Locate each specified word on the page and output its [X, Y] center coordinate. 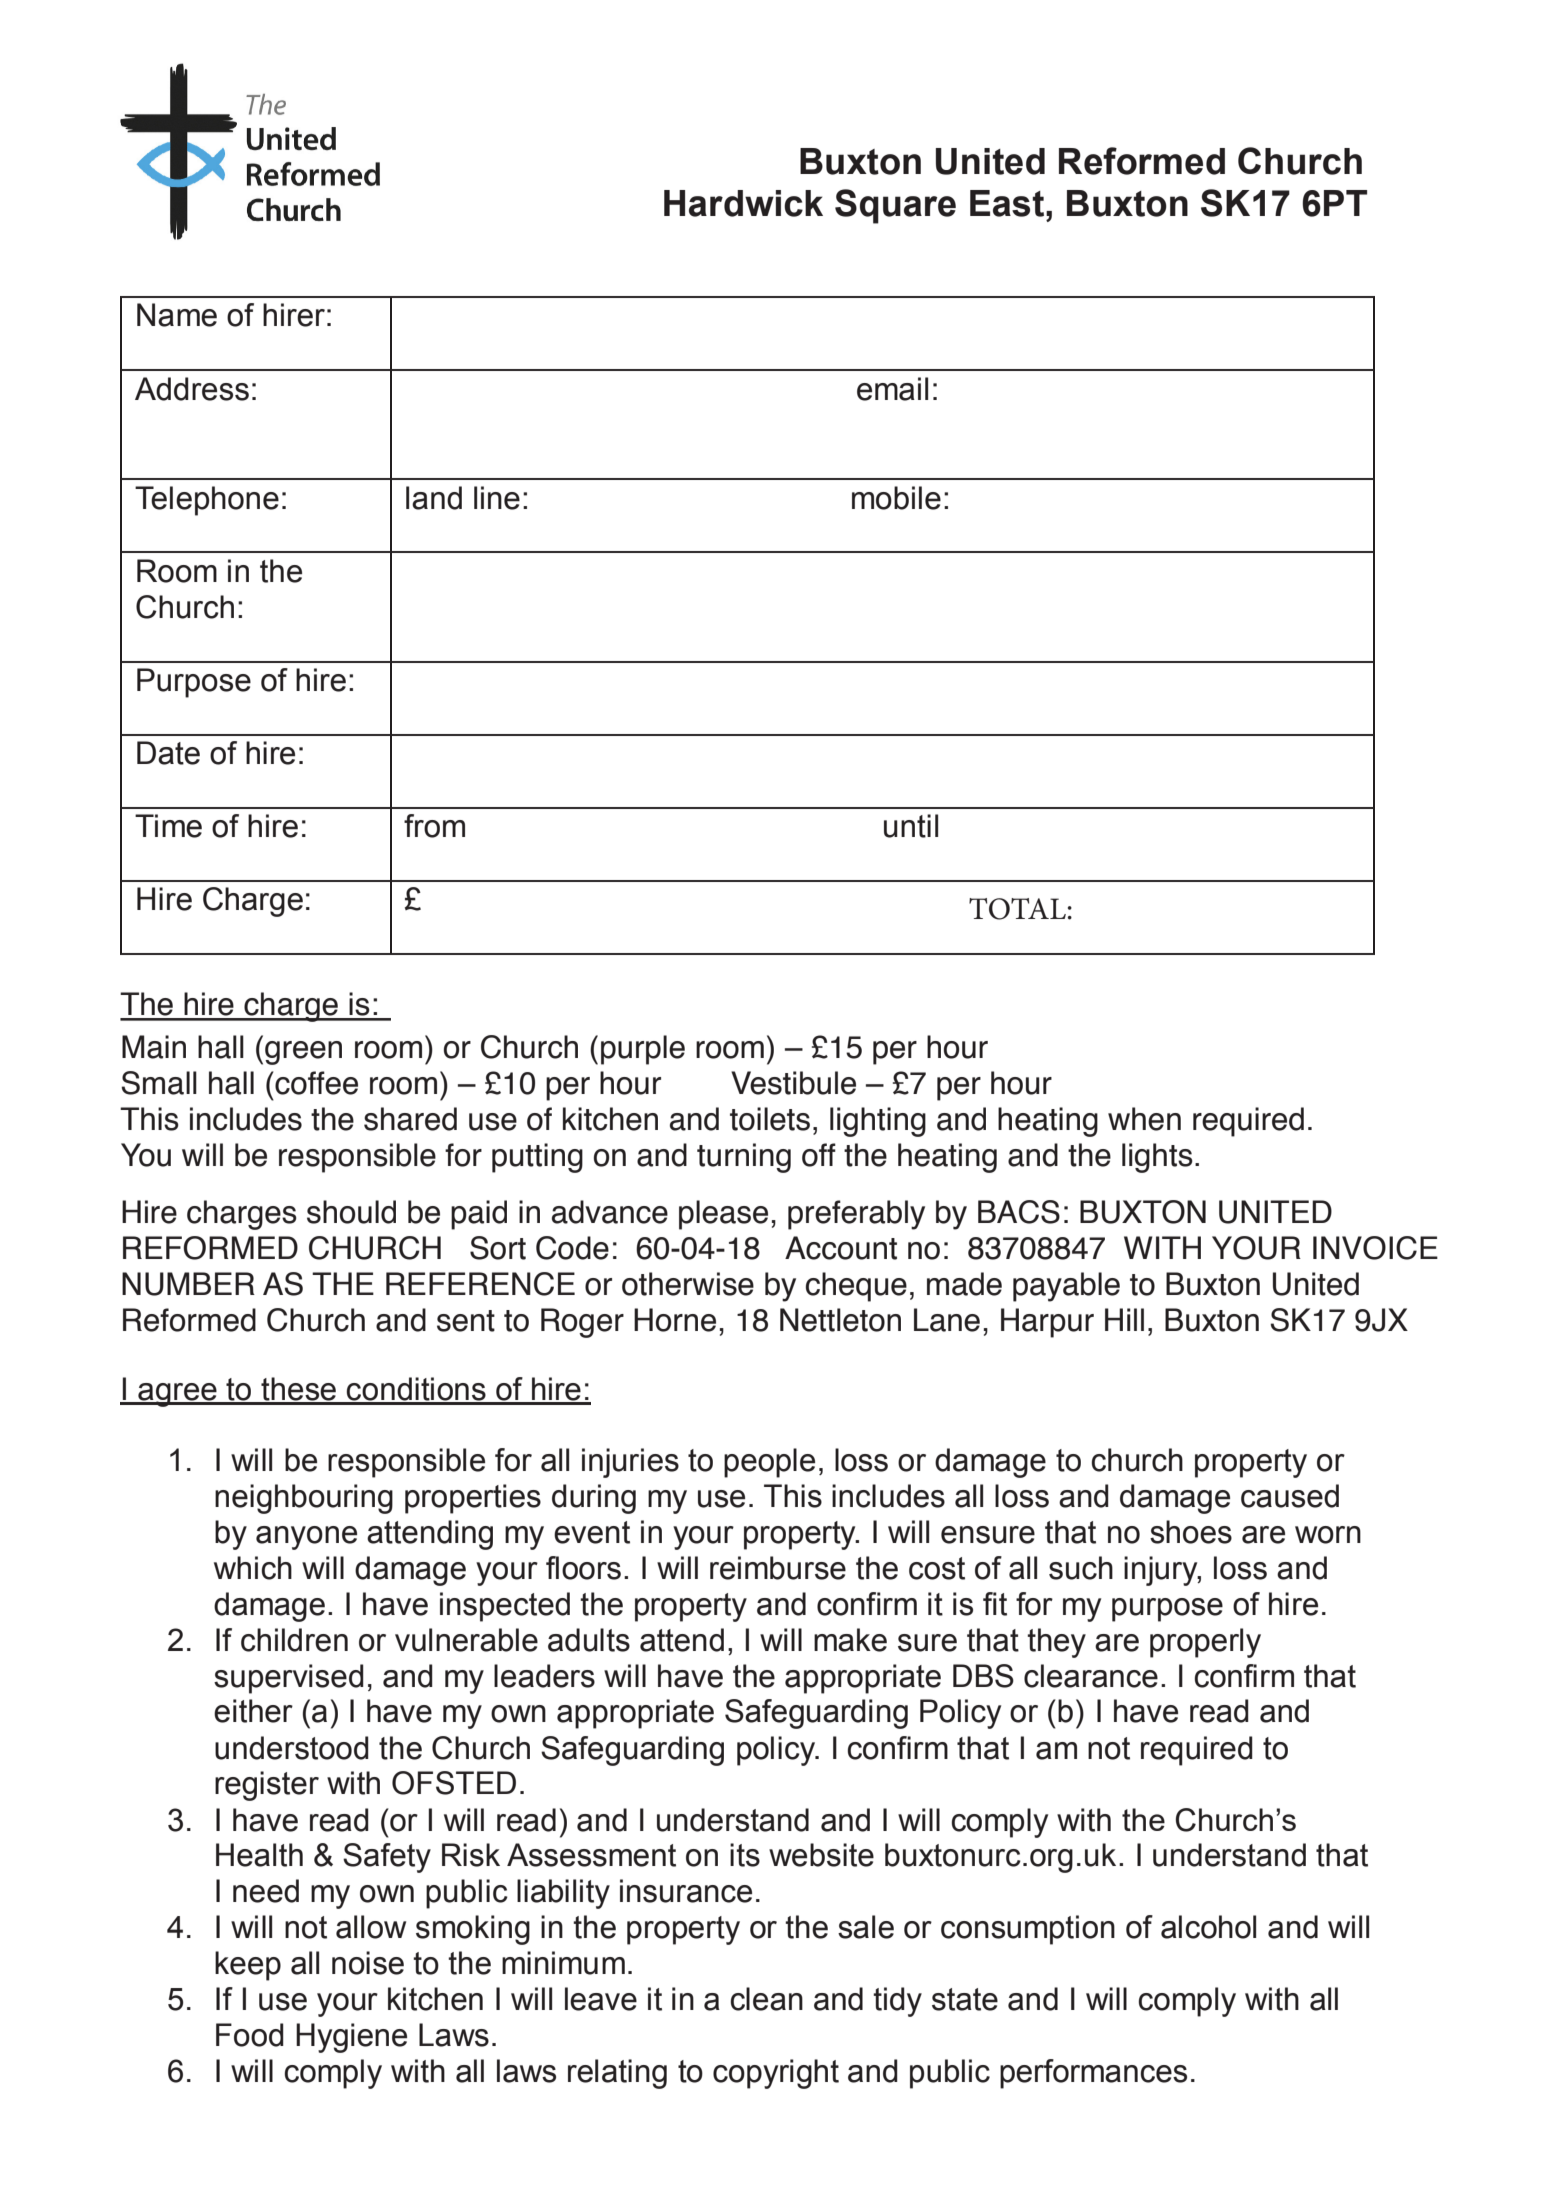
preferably [856, 1215]
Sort [498, 1248]
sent [466, 1321]
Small [159, 1083]
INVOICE [1375, 1248]
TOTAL [1017, 909]
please [723, 1215]
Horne [675, 1320]
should [351, 1212]
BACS [1019, 1212]
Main [154, 1047]
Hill [1124, 1319]
